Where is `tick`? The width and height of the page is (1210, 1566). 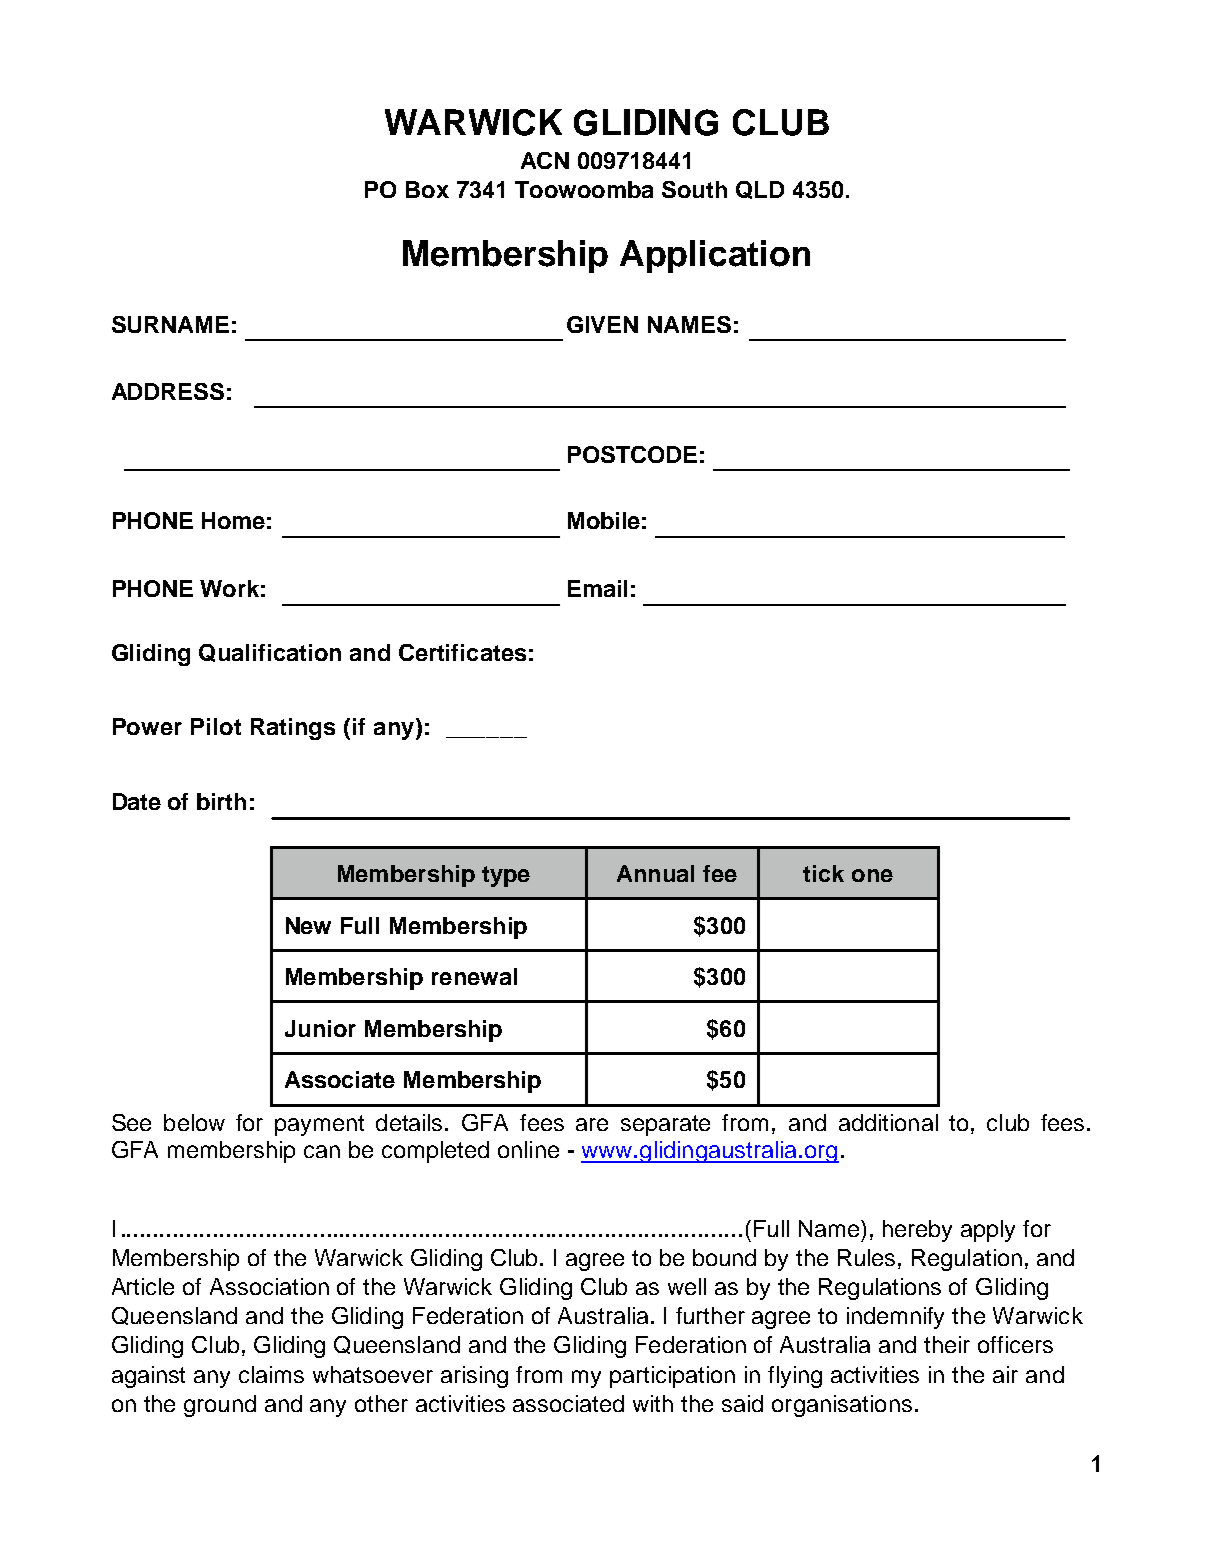 tick is located at coordinates (823, 873).
